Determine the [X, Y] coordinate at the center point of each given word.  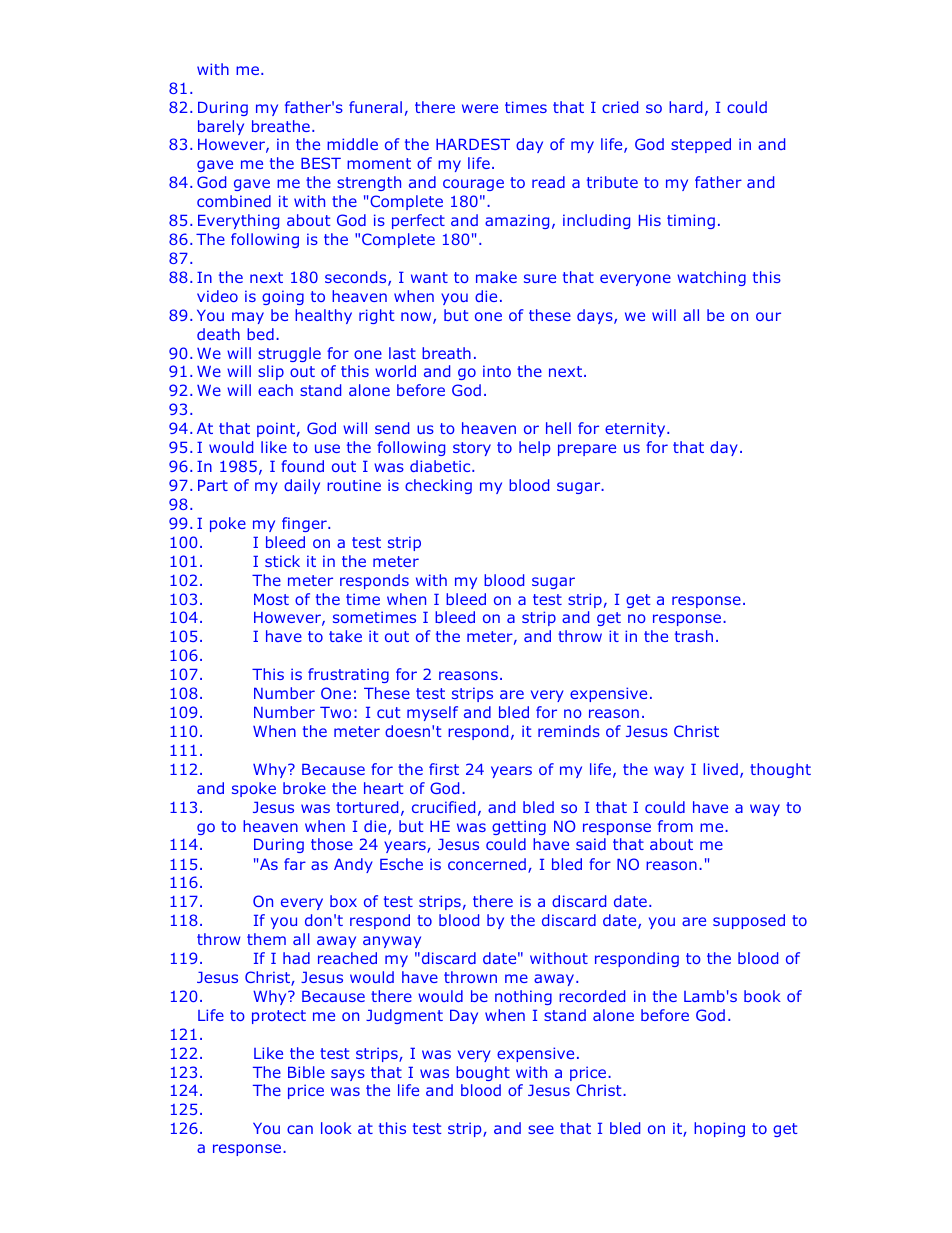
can [300, 1129]
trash [694, 636]
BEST [321, 163]
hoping [719, 1129]
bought [483, 1073]
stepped [701, 145]
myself [432, 713]
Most [271, 599]
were [480, 108]
